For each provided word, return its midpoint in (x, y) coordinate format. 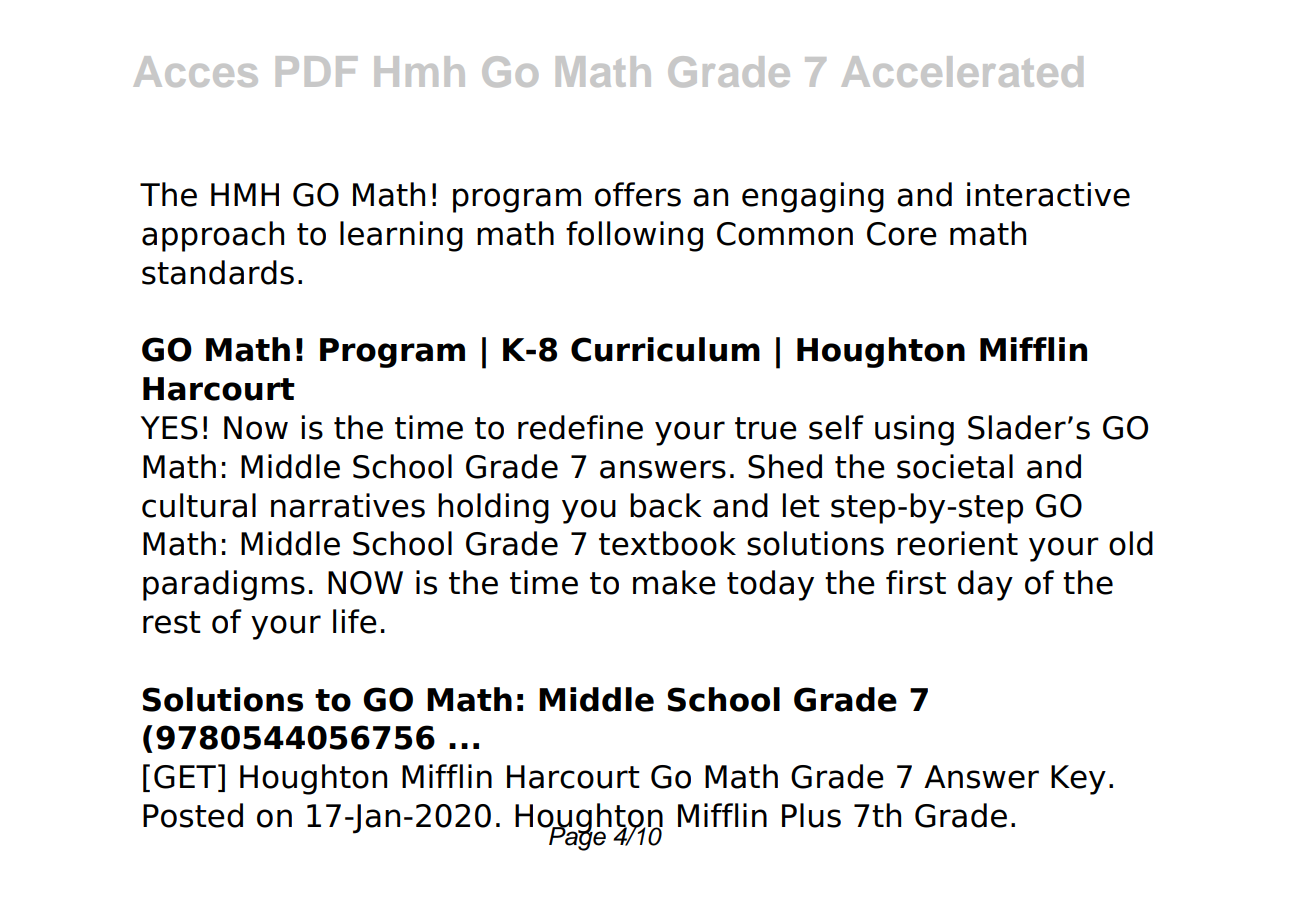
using (914, 430)
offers (638, 194)
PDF (316, 71)
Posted (193, 815)
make (674, 582)
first (916, 582)
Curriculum (665, 349)
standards (218, 272)
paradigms (224, 585)
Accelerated (962, 71)
